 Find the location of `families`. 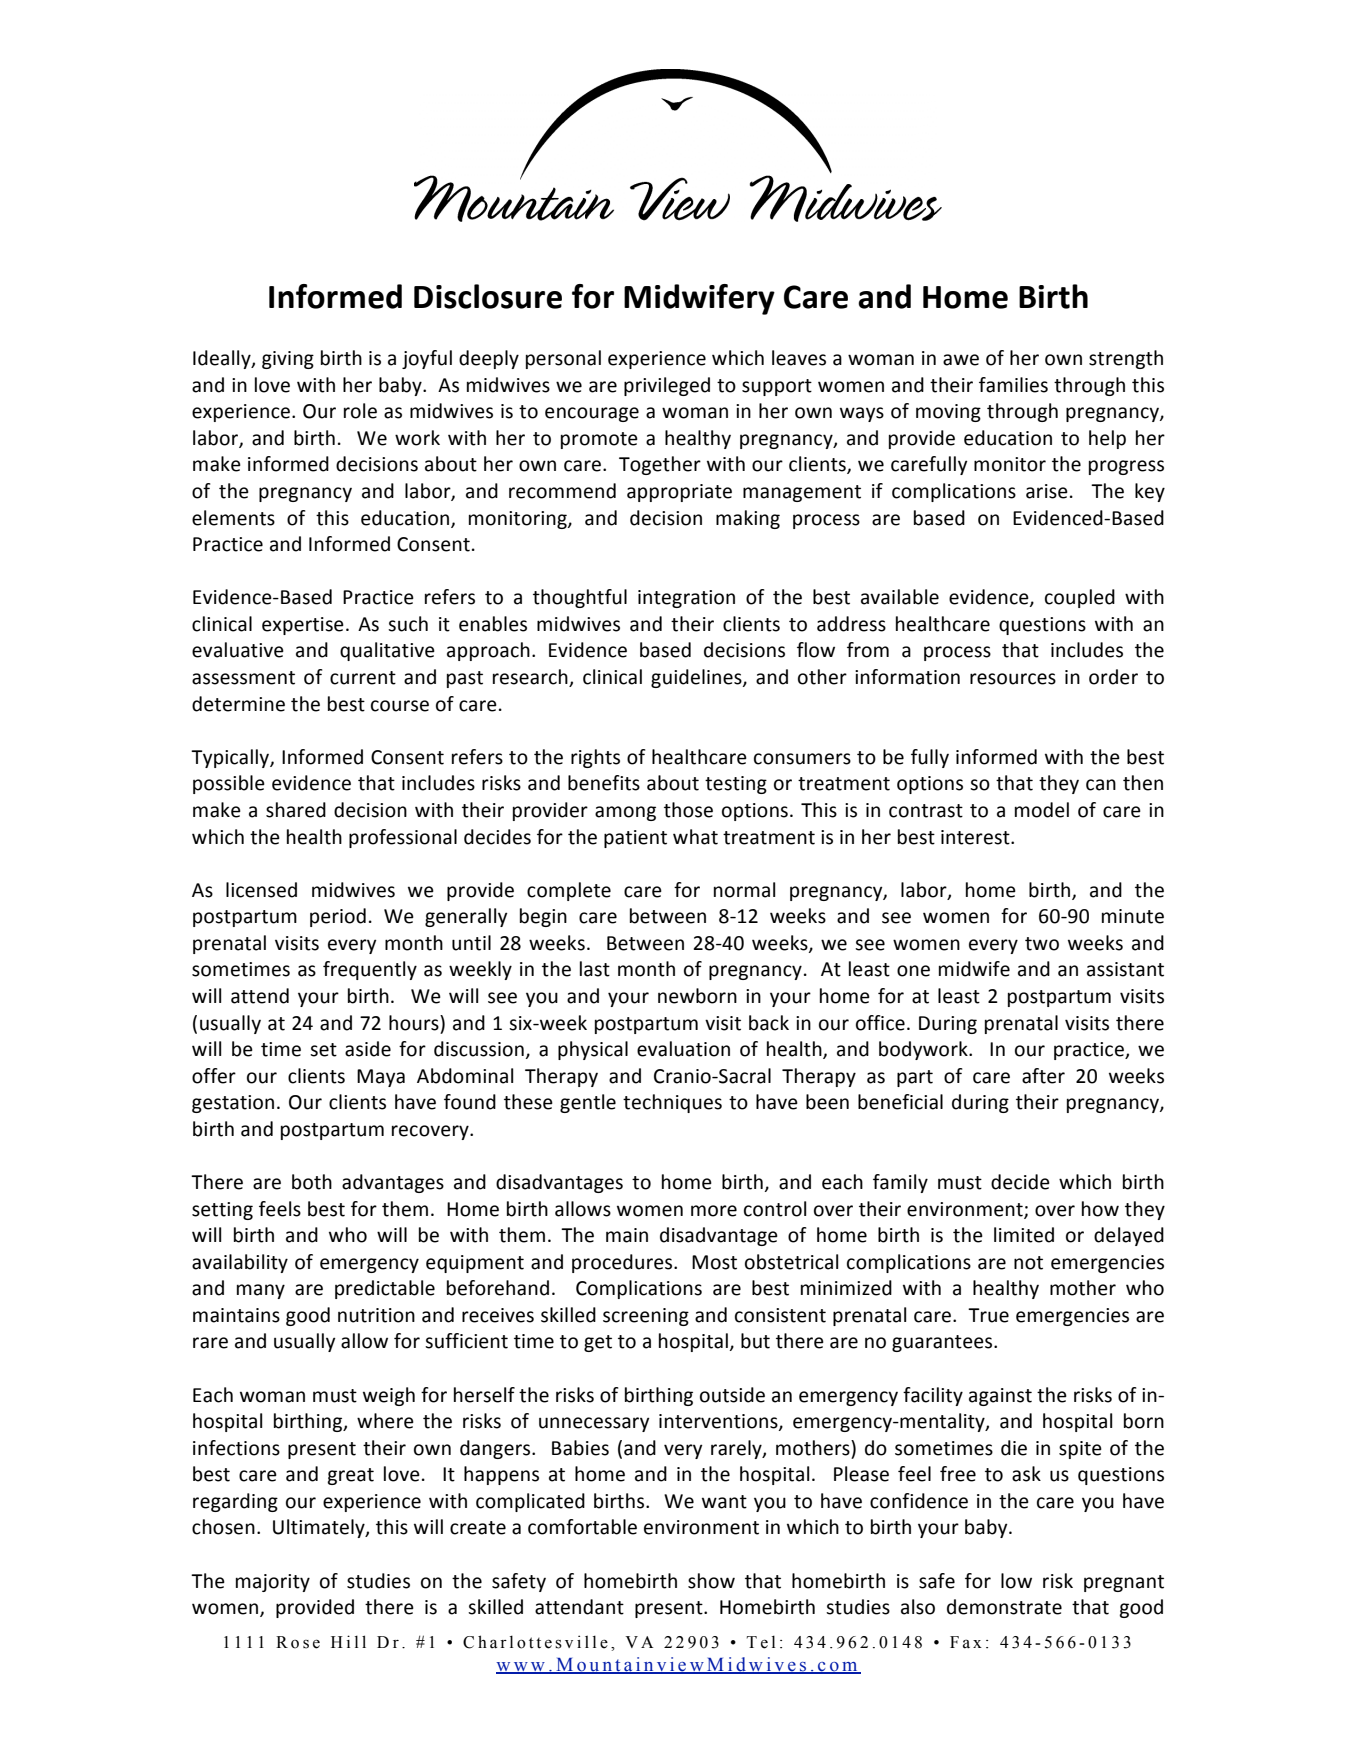

families is located at coordinates (1013, 385).
